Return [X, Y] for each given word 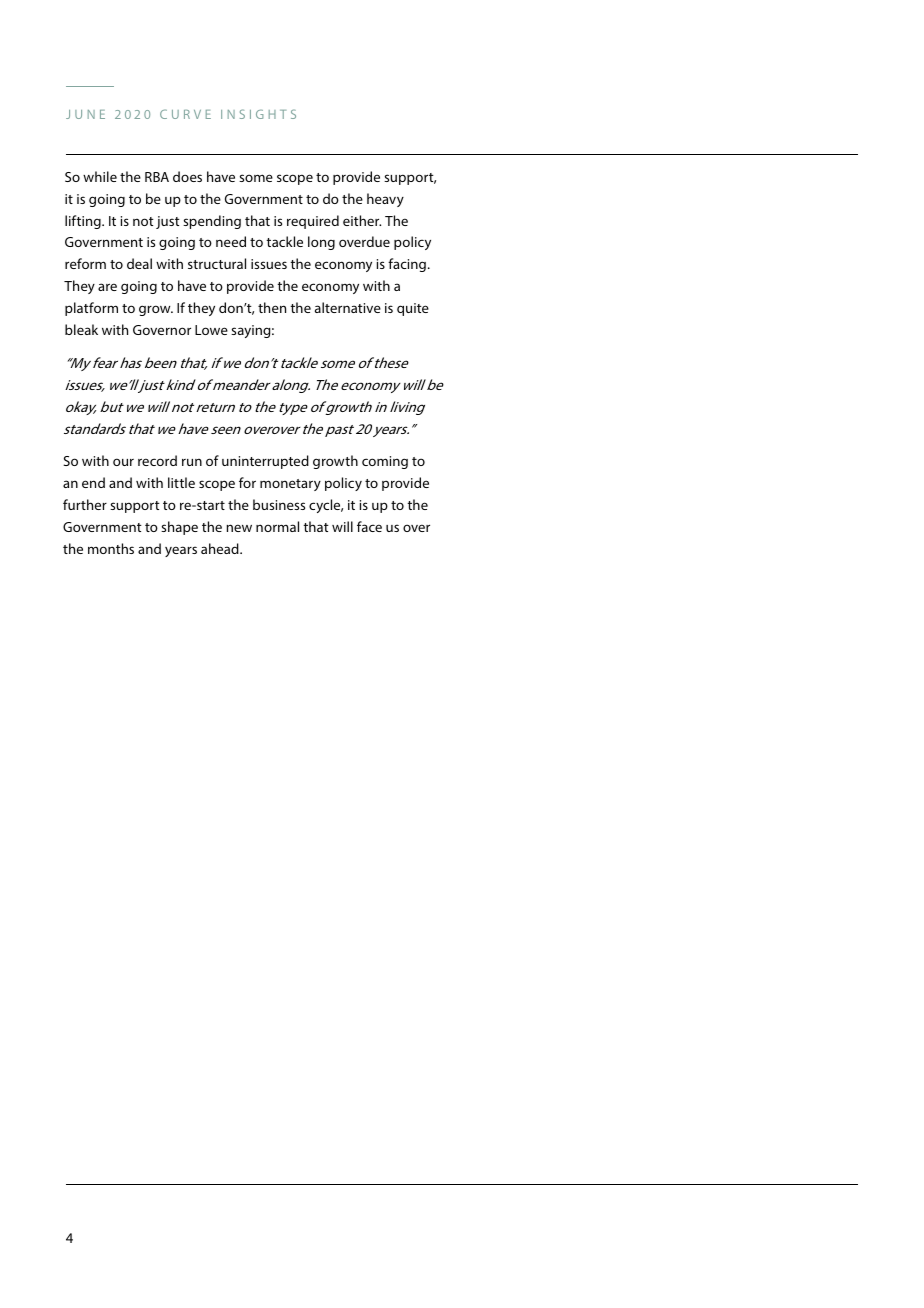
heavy [385, 200]
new [239, 528]
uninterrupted [265, 462]
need [231, 241]
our [123, 462]
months [111, 548]
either [362, 220]
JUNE [85, 114]
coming [385, 462]
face [369, 526]
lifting [84, 222]
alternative [348, 307]
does [187, 176]
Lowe [211, 330]
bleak [81, 329]
